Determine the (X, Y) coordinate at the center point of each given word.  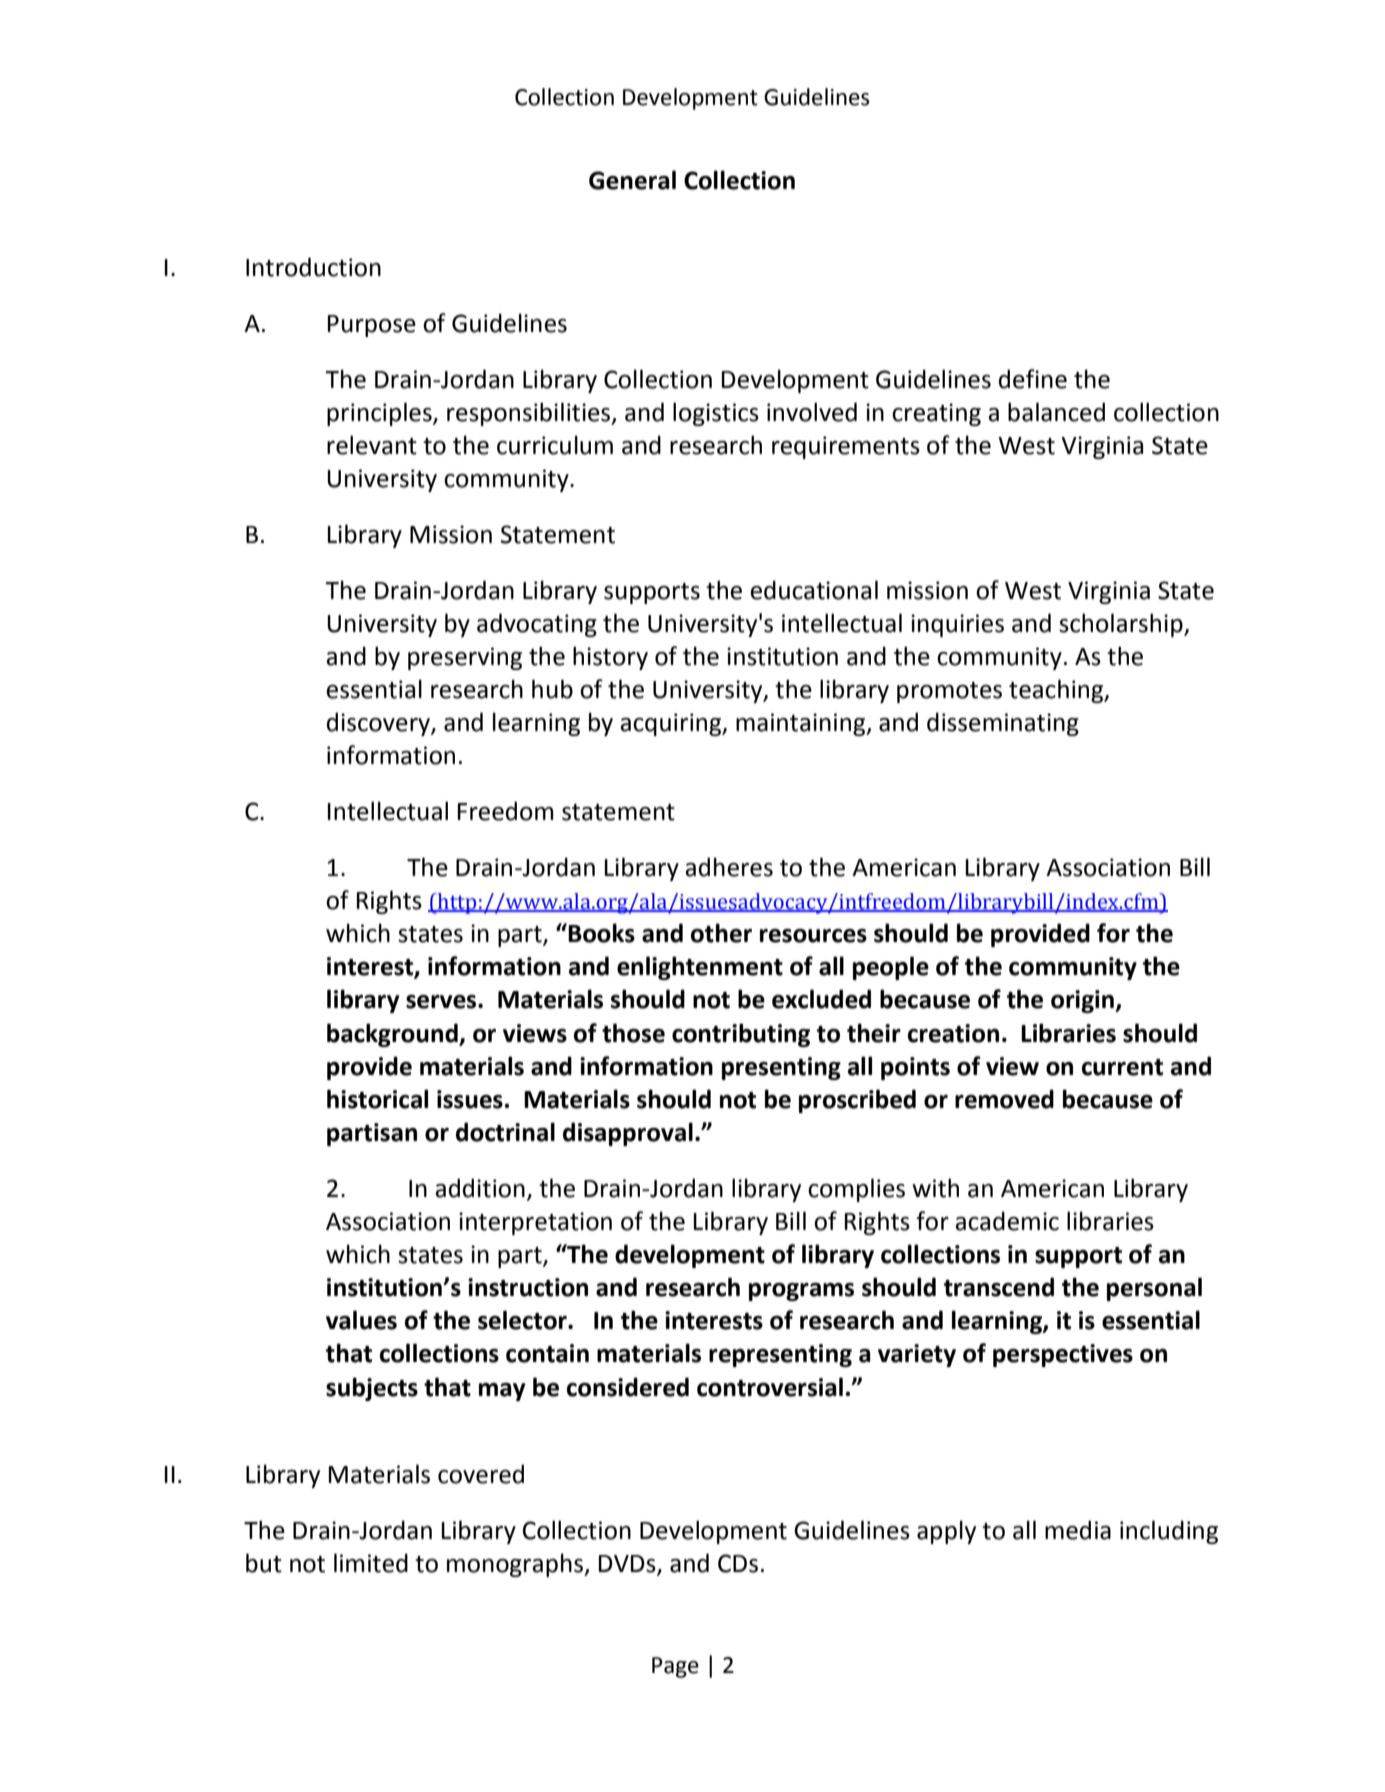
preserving (465, 658)
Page (675, 1667)
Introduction (313, 267)
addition (480, 1188)
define (1033, 379)
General (632, 180)
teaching (1057, 691)
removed (1004, 1099)
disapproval (628, 1134)
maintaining (802, 724)
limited (371, 1563)
